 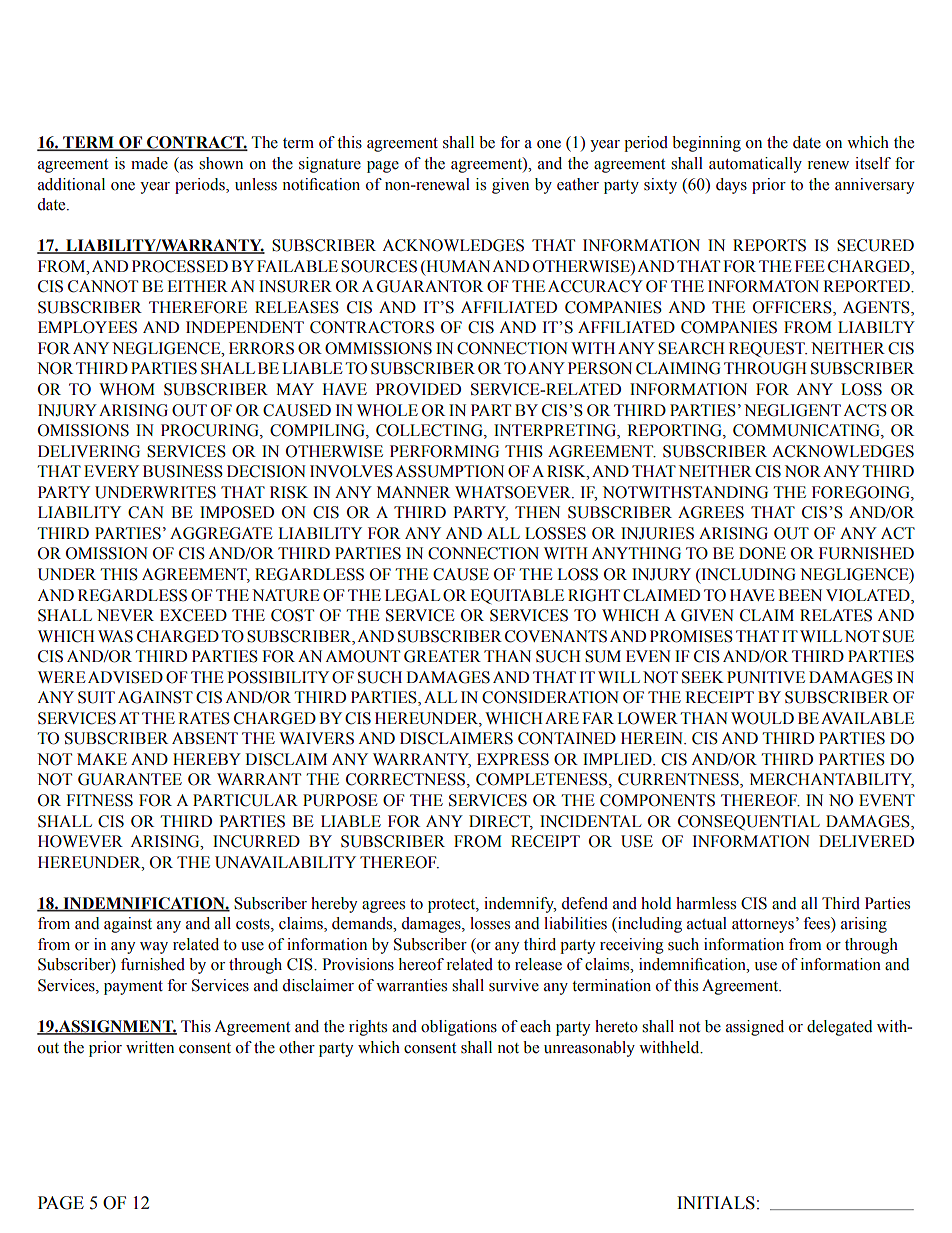 What do you see at coordinates (755, 165) in the image?
I see `automatically` at bounding box center [755, 165].
